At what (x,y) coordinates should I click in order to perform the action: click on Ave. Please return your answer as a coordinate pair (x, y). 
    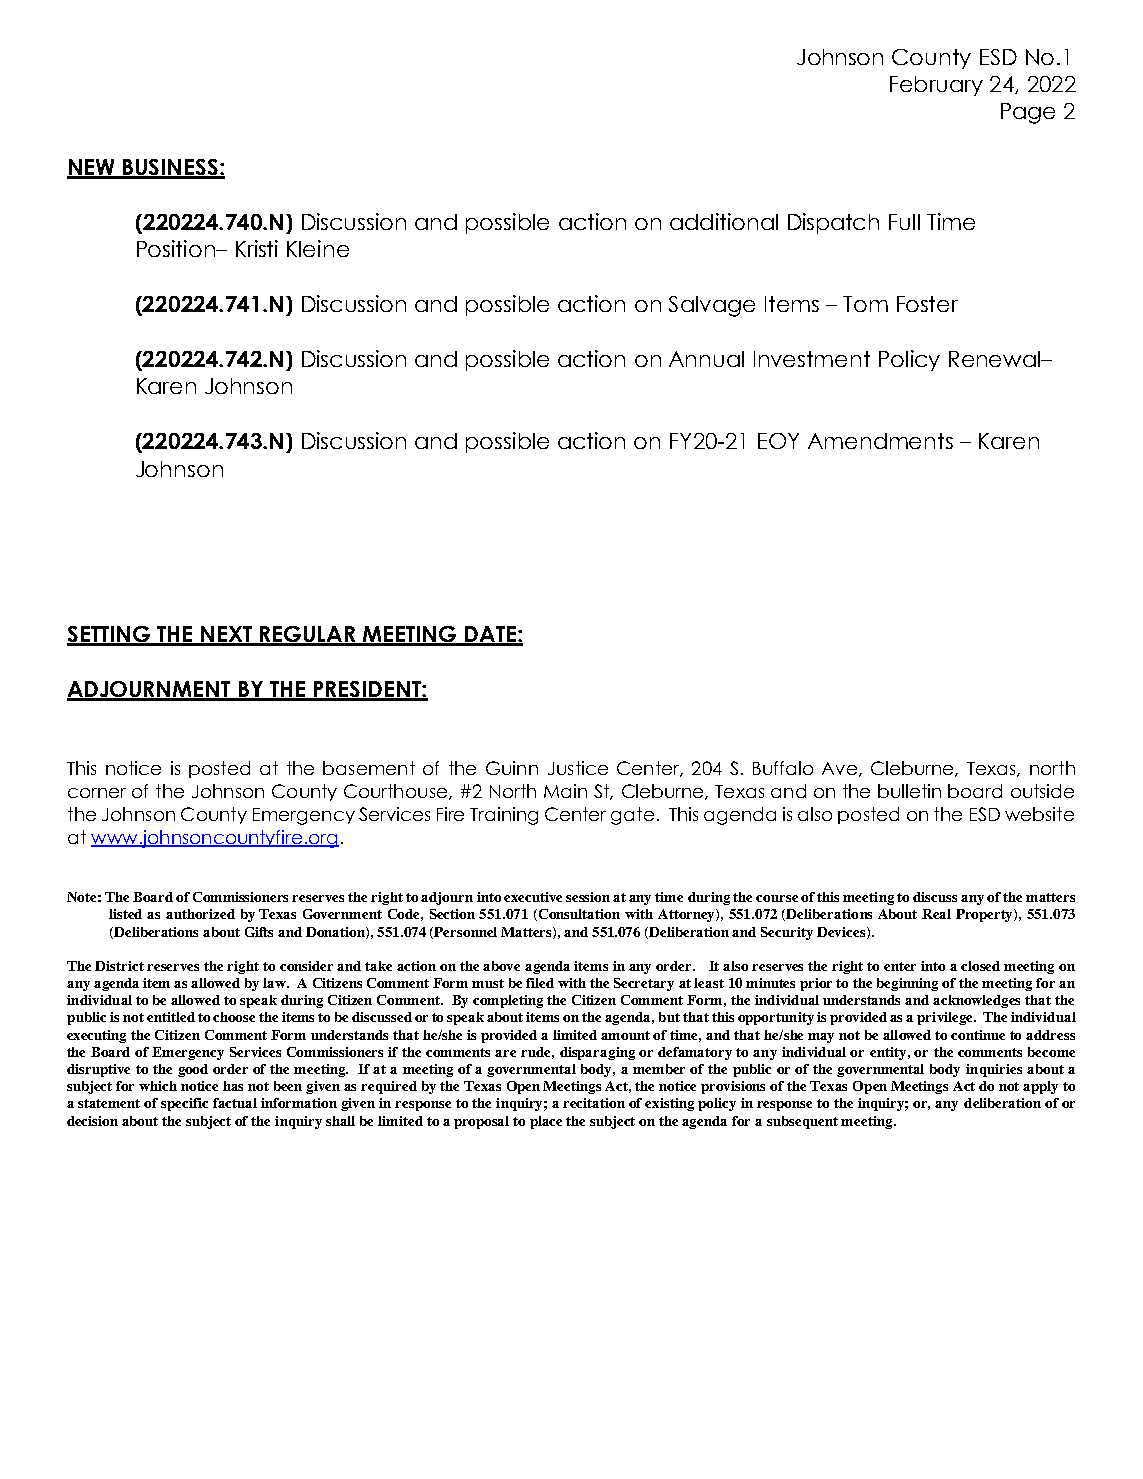
    Looking at the image, I should click on (839, 768).
